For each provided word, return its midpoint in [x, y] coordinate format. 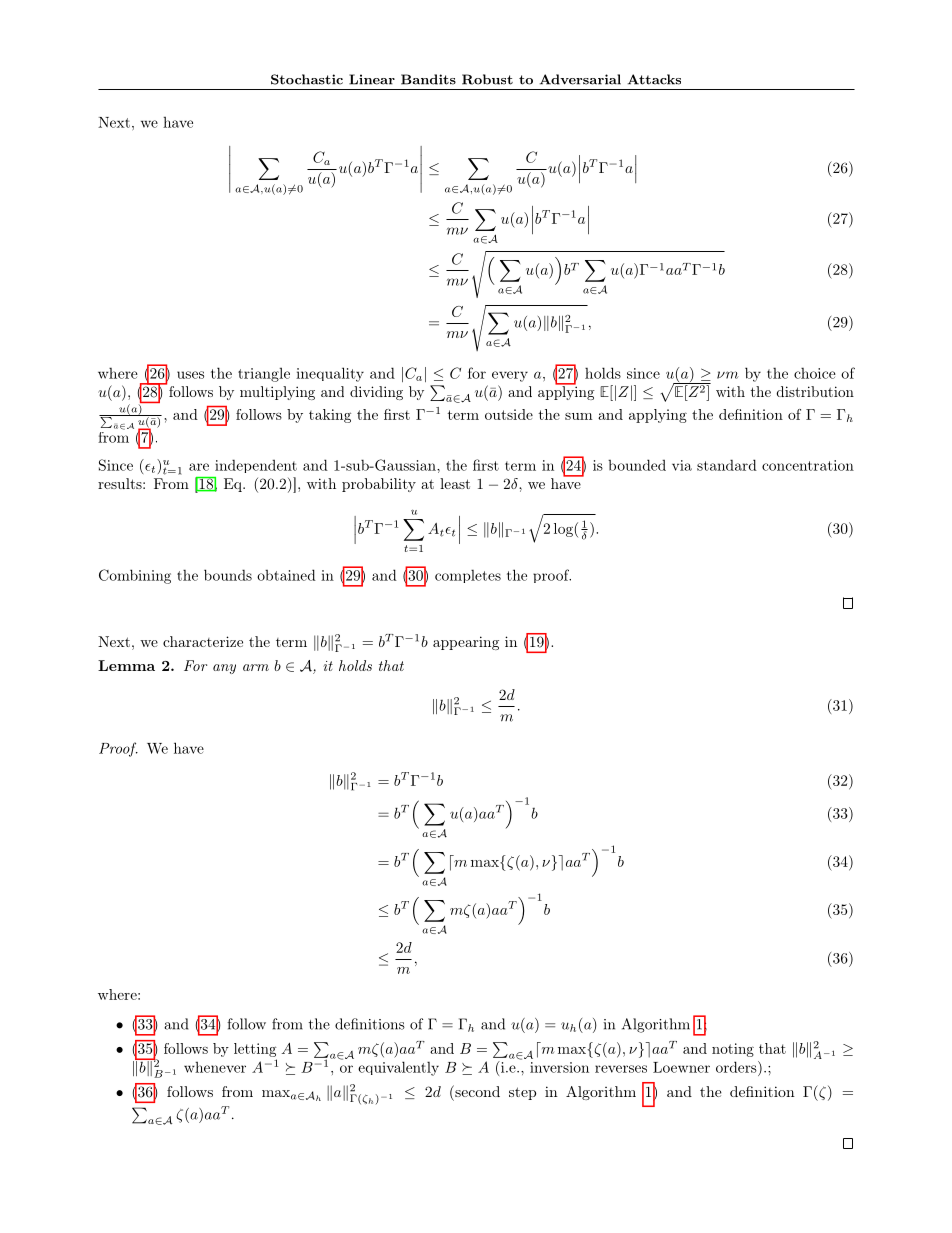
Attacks [654, 79]
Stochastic [307, 79]
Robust [487, 79]
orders [737, 1067]
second [476, 1091]
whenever [215, 1067]
